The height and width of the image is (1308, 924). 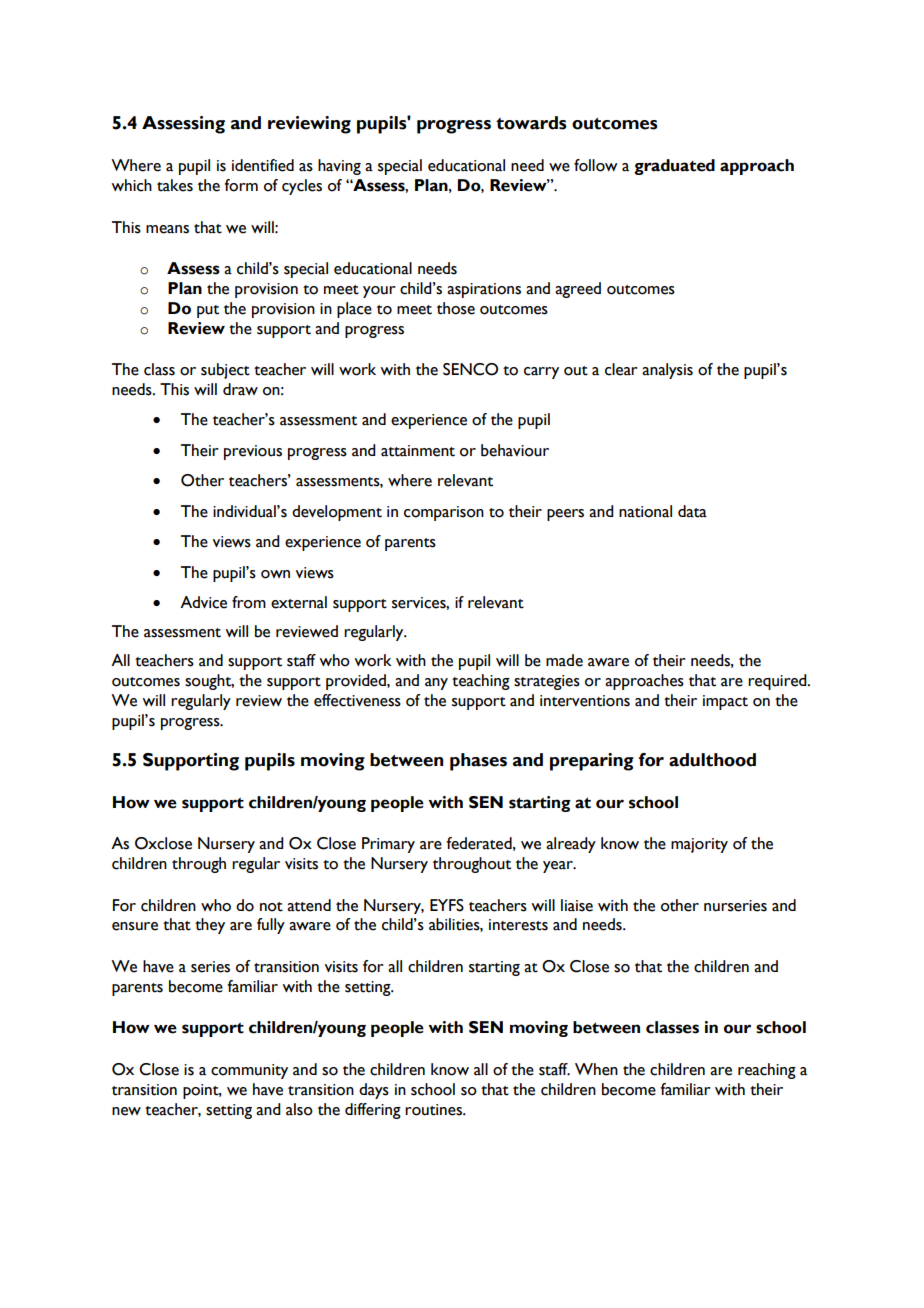 I want to click on community, so click(x=249, y=1071).
